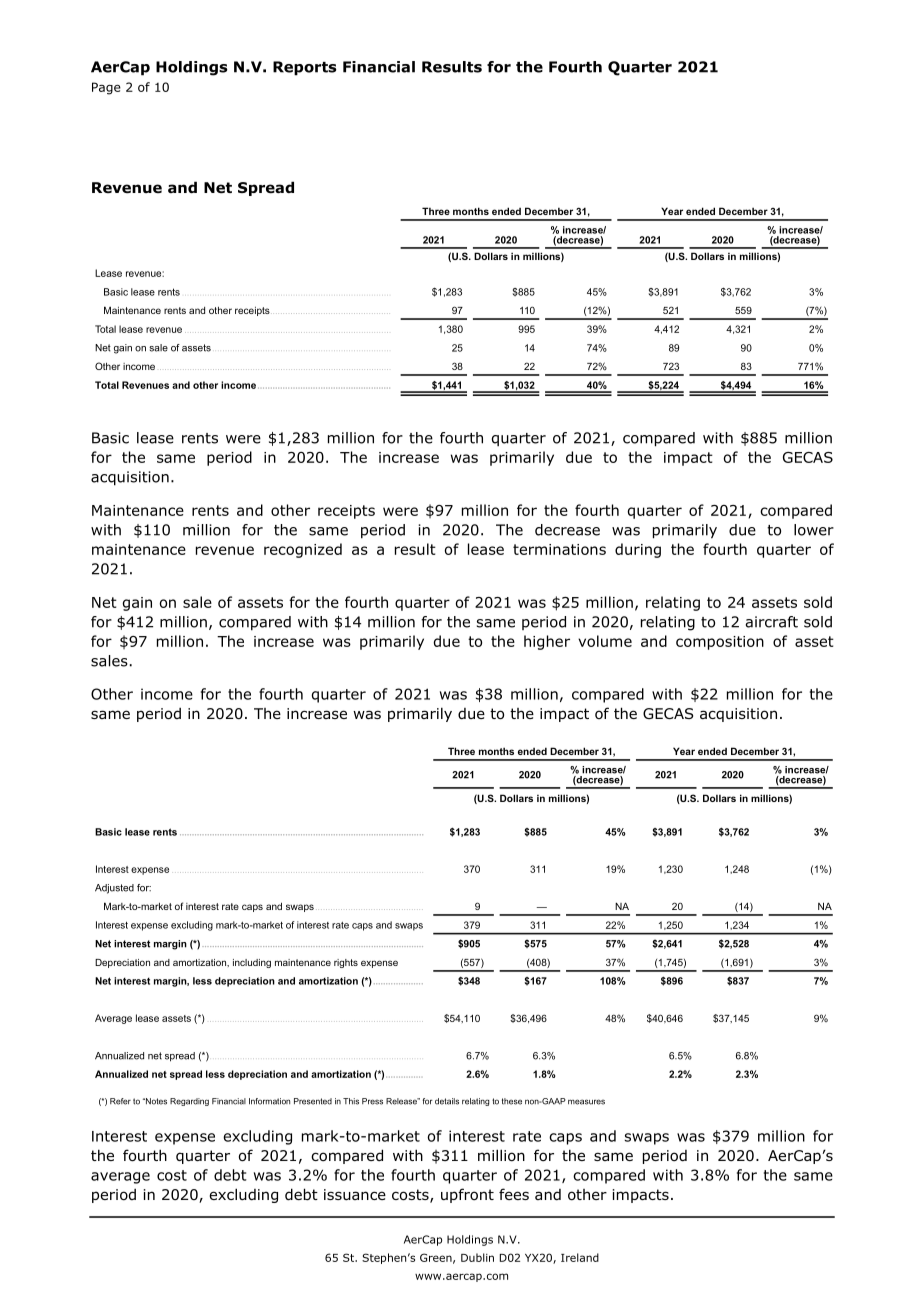 This screenshot has height=1307, width=924. I want to click on composition, so click(720, 643).
